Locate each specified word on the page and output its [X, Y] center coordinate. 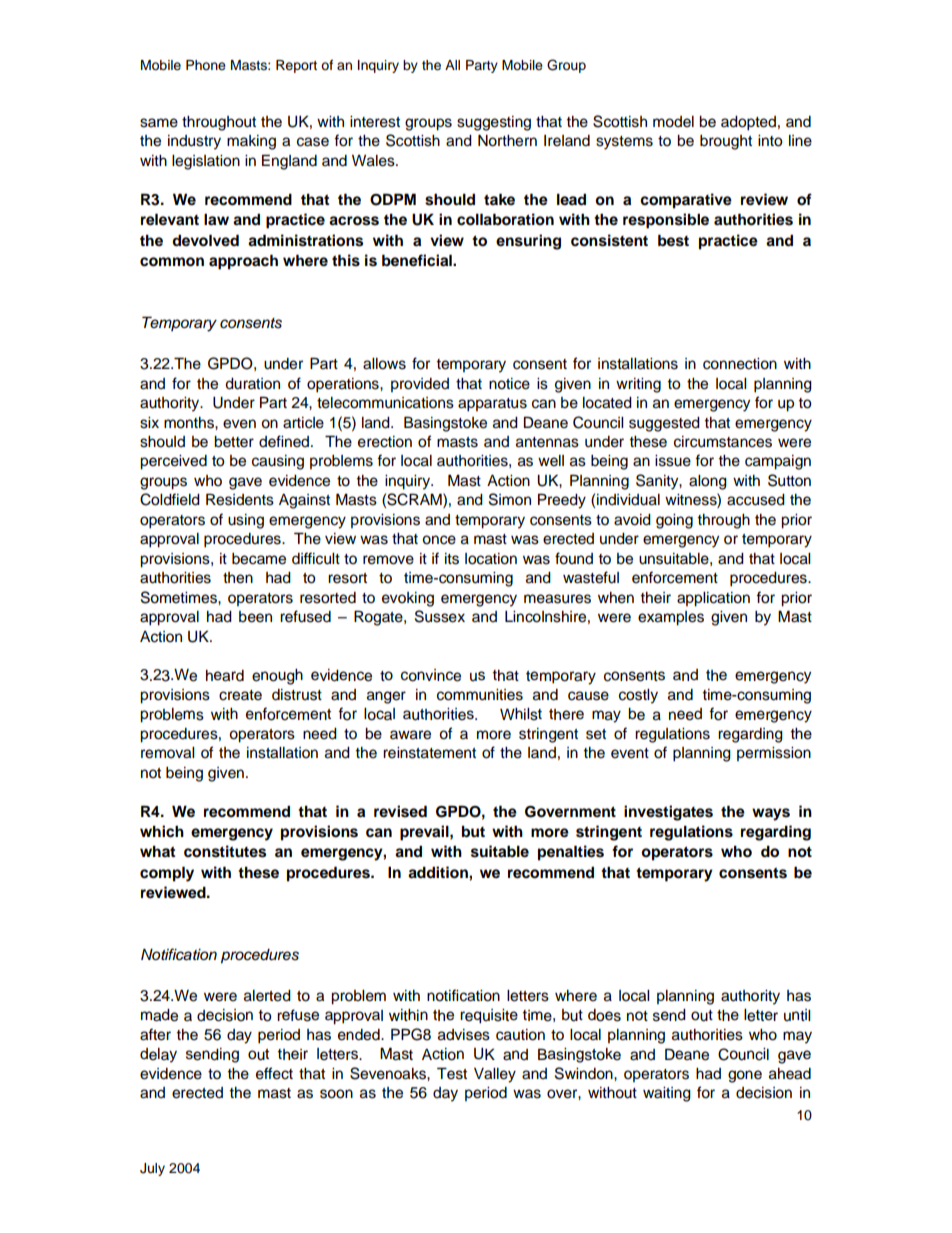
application [713, 599]
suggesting [494, 123]
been [255, 617]
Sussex [440, 616]
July [152, 1169]
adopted [748, 123]
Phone [206, 65]
